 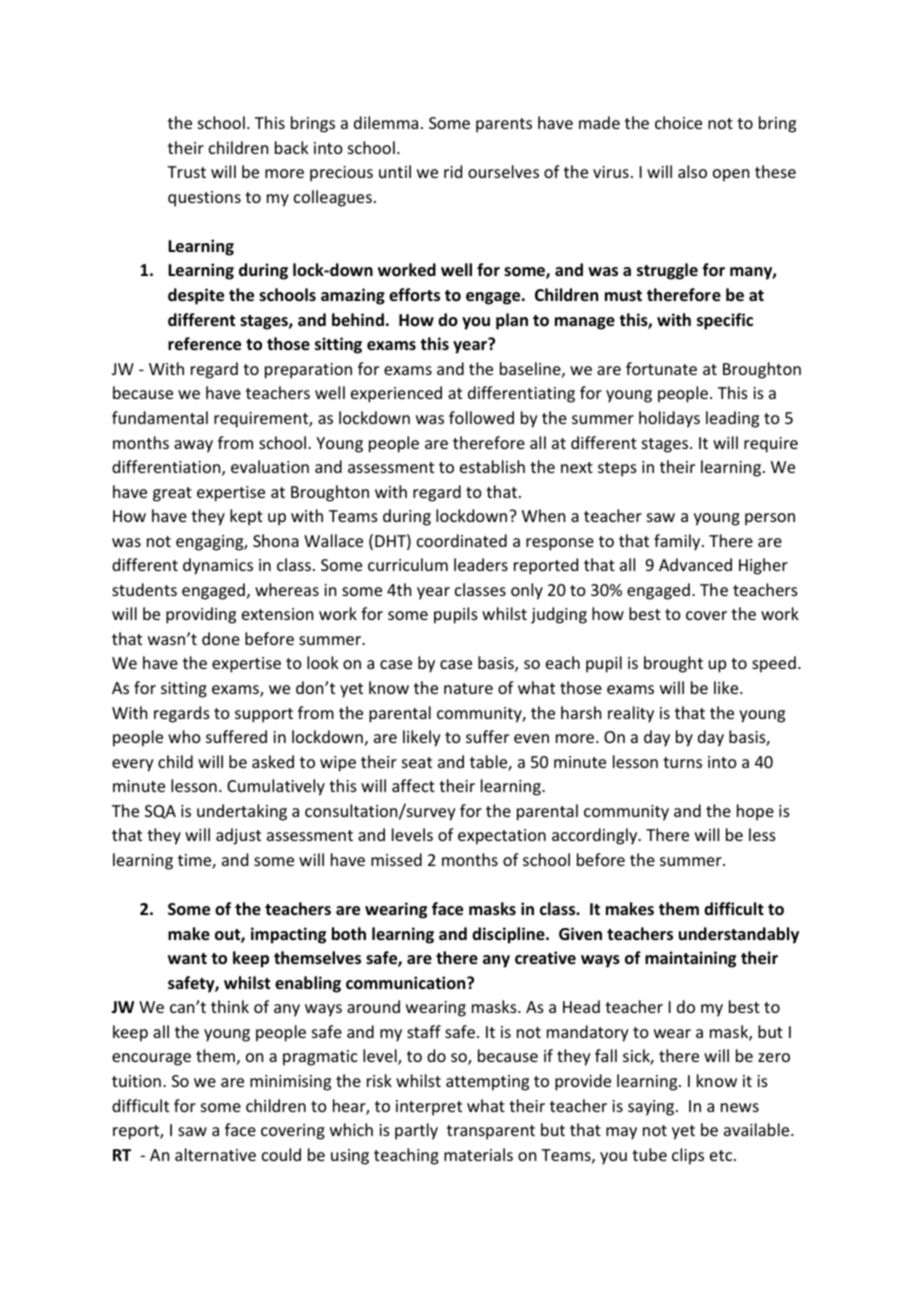 What do you see at coordinates (160, 417) in the screenshot?
I see `fundamental` at bounding box center [160, 417].
